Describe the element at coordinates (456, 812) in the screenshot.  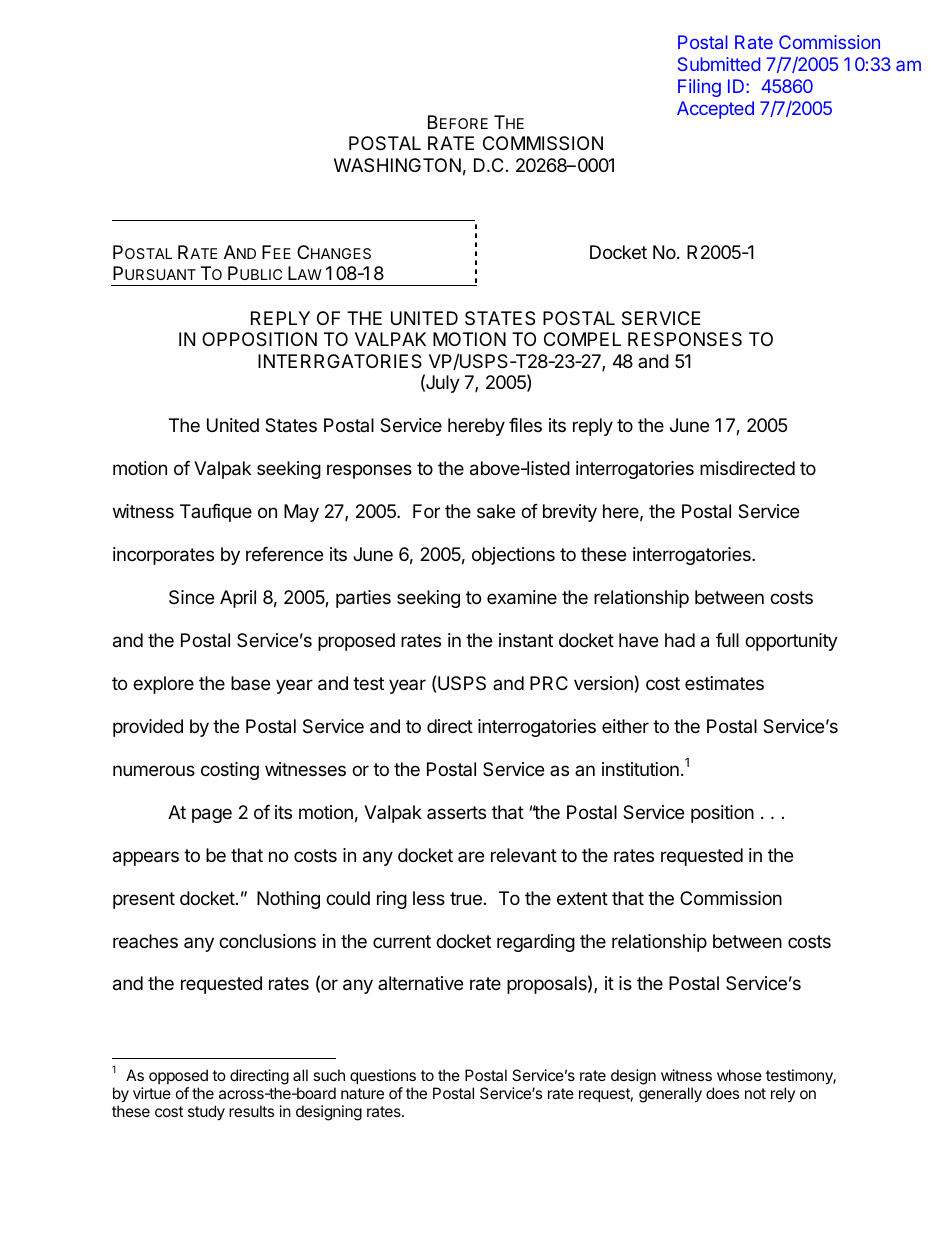
I see `asserts` at that location.
